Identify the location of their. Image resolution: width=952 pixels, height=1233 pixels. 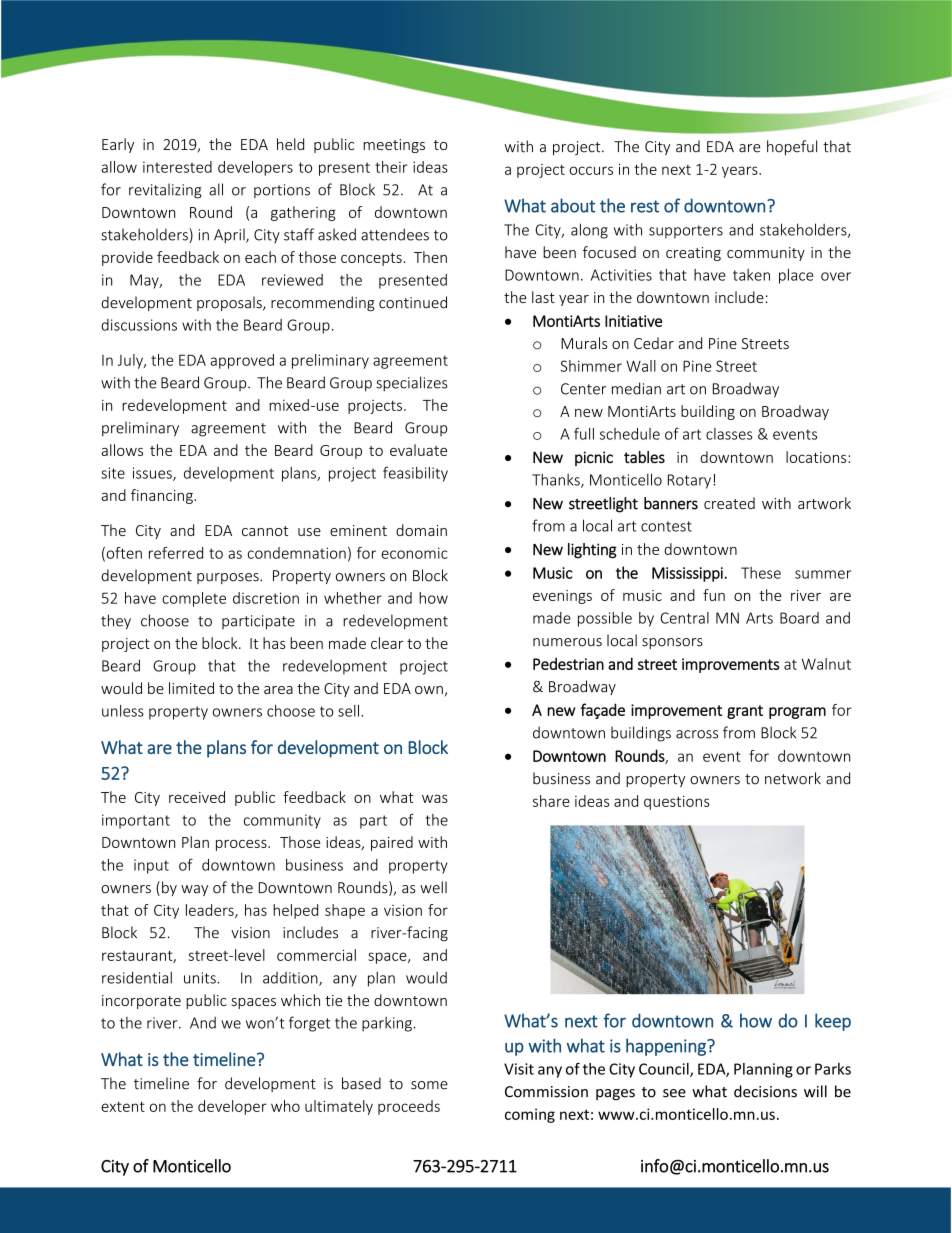
(391, 167).
